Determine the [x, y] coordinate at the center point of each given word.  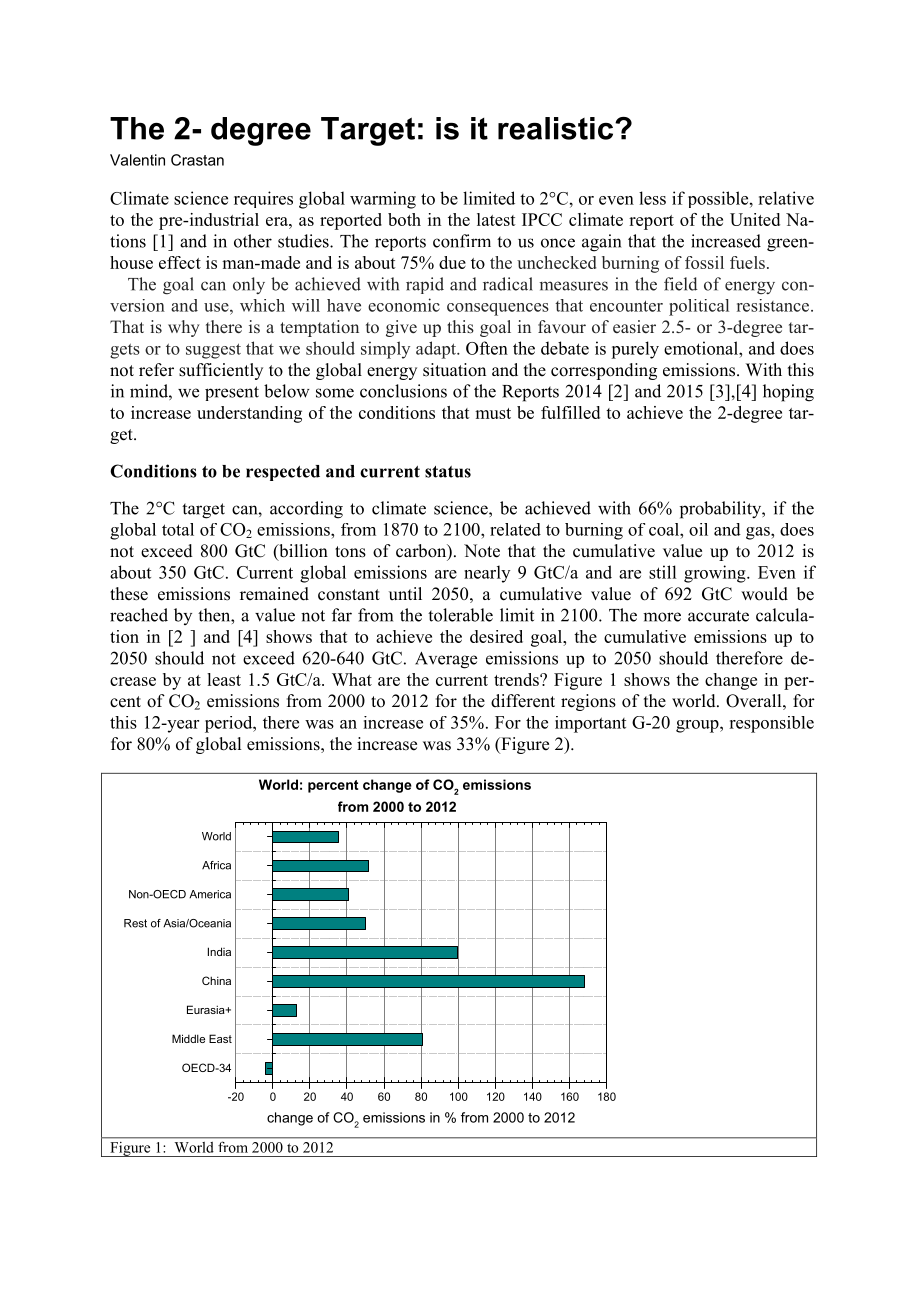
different [523, 701]
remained [274, 594]
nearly [487, 574]
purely [635, 350]
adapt [437, 350]
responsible [771, 724]
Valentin [137, 160]
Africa [216, 865]
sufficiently [221, 371]
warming [383, 200]
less [652, 198]
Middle [188, 1038]
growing [716, 574]
